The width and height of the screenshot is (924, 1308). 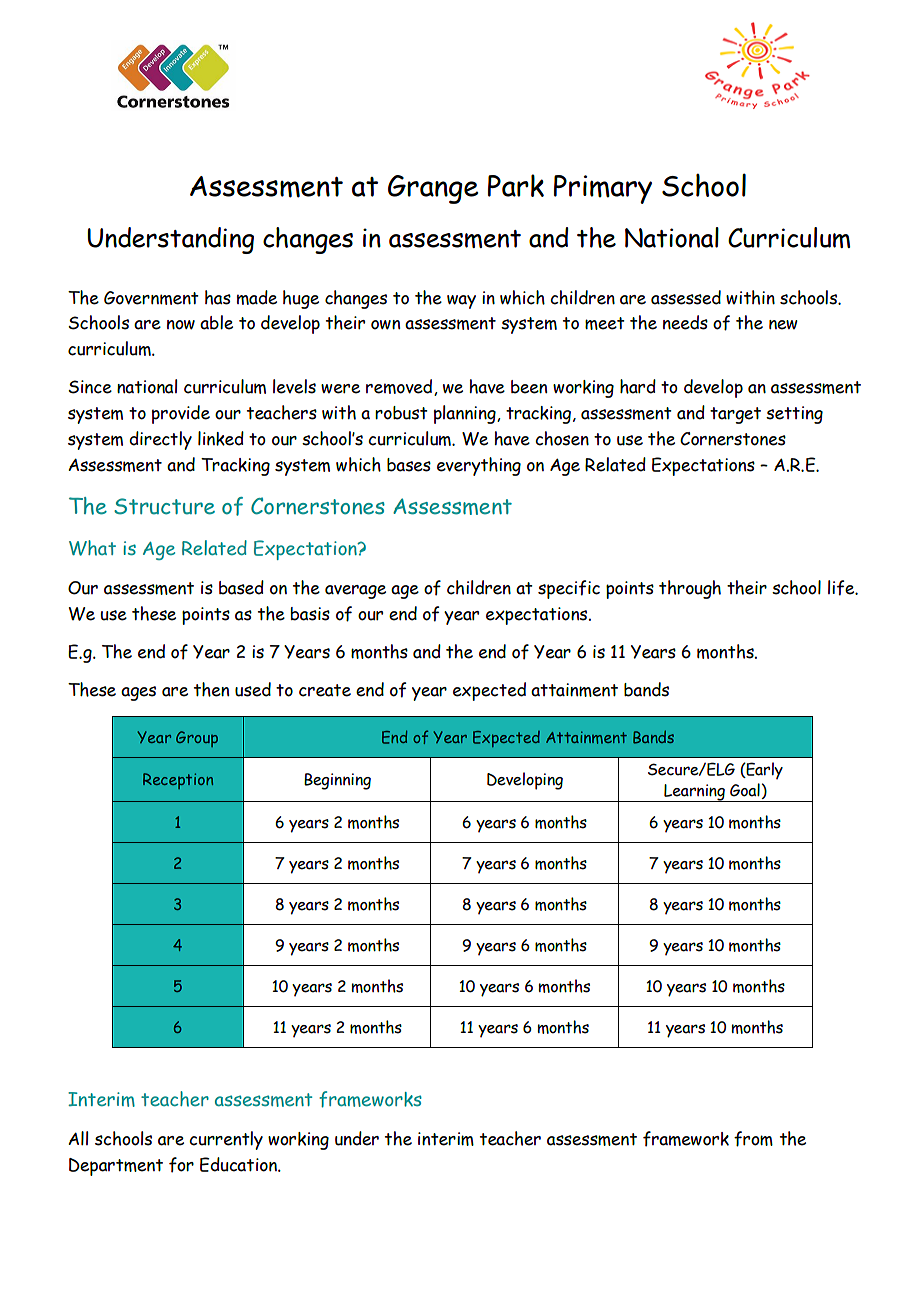 I want to click on assessed, so click(x=686, y=297).
